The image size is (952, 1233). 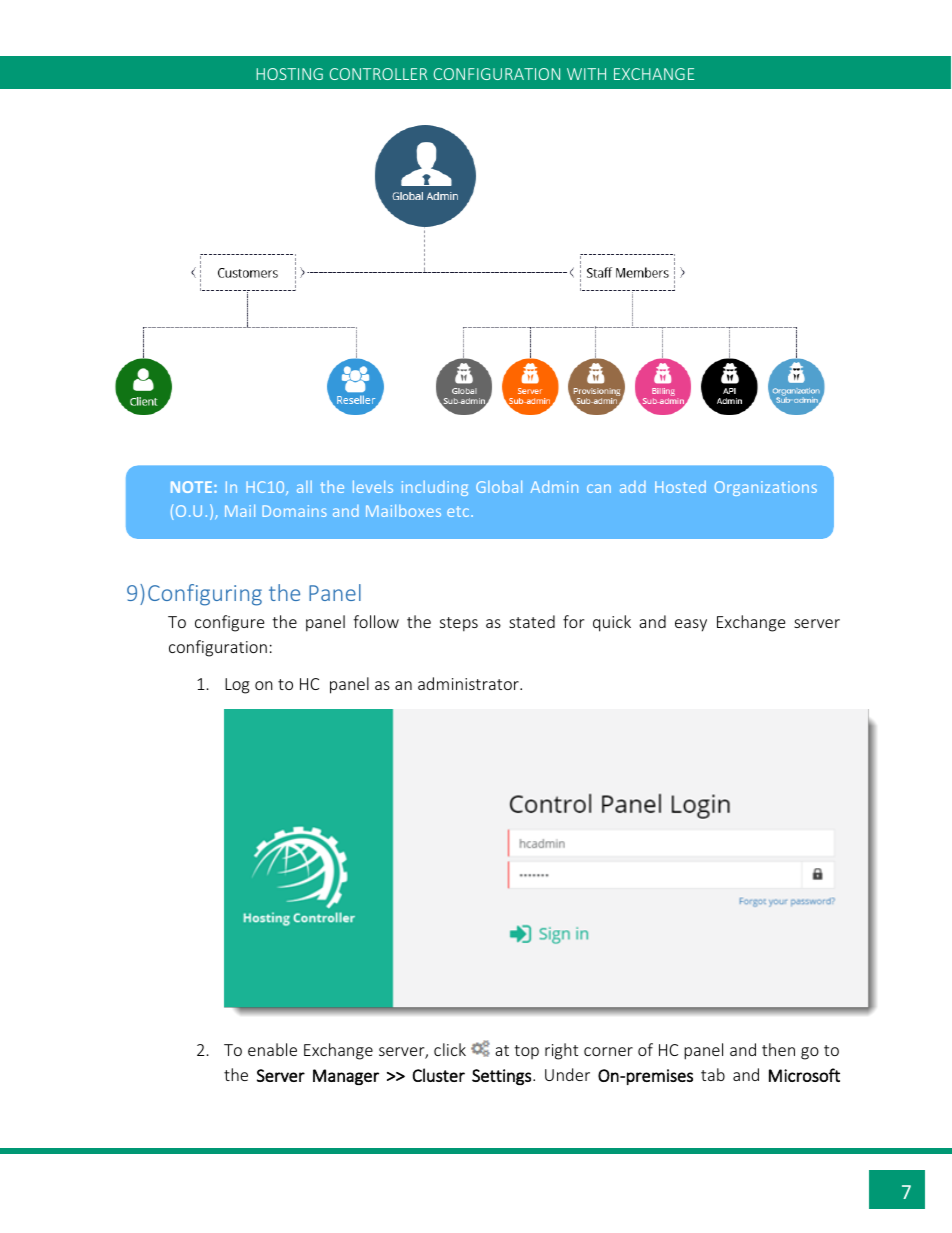 I want to click on Hosted, so click(x=680, y=487).
